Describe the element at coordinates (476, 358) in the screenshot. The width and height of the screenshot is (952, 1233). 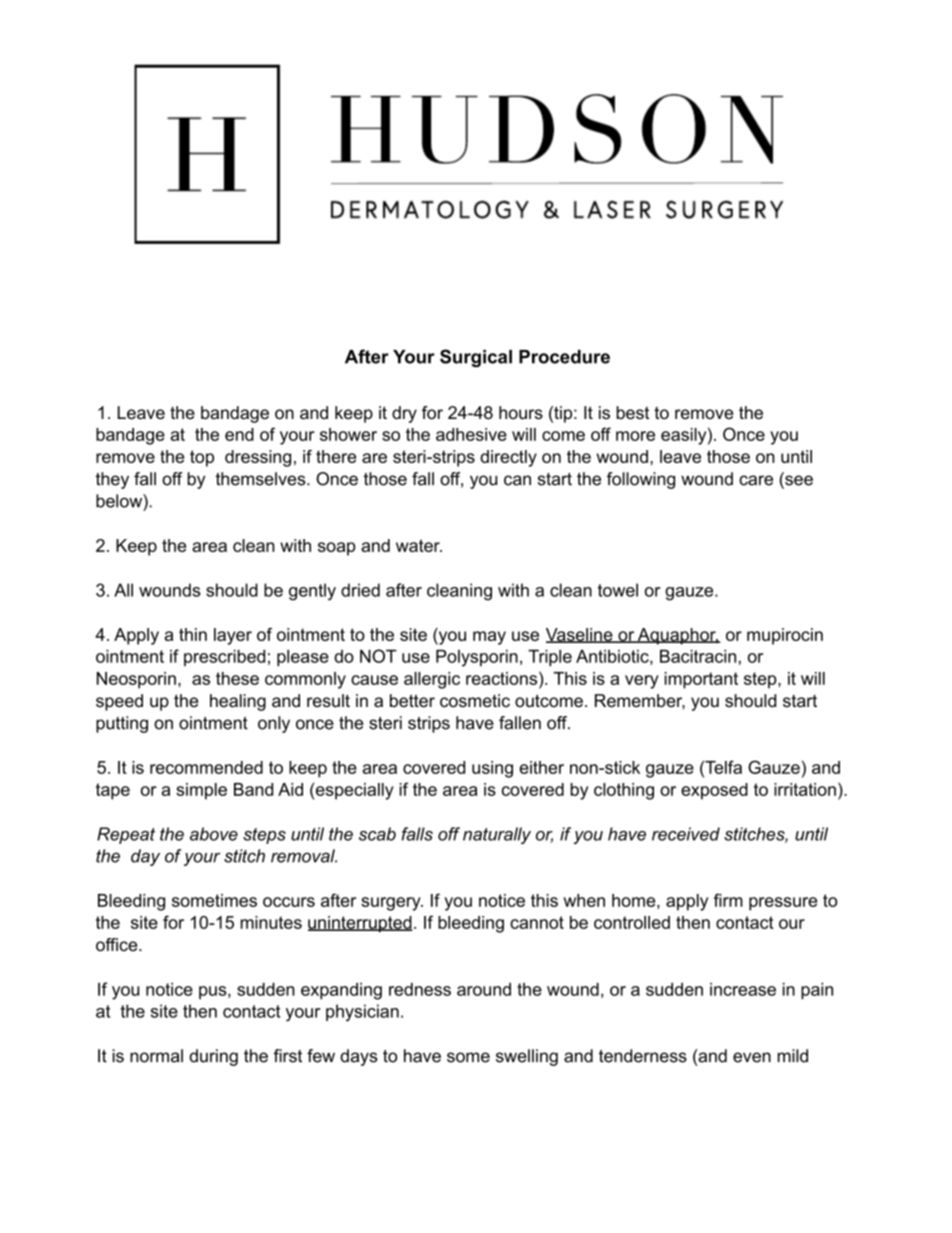
I see `Surgical` at that location.
